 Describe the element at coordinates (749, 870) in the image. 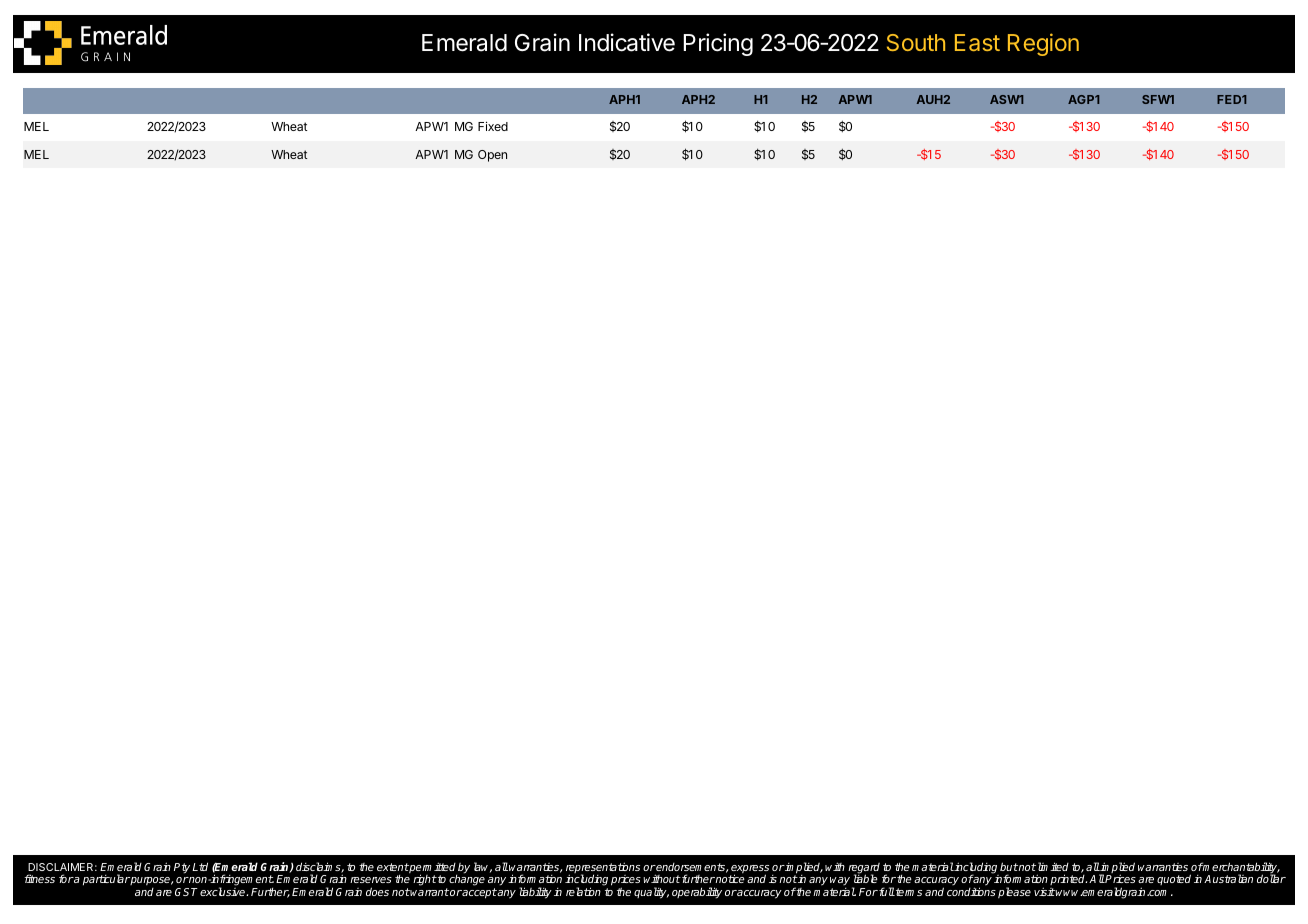

I see `express` at that location.
